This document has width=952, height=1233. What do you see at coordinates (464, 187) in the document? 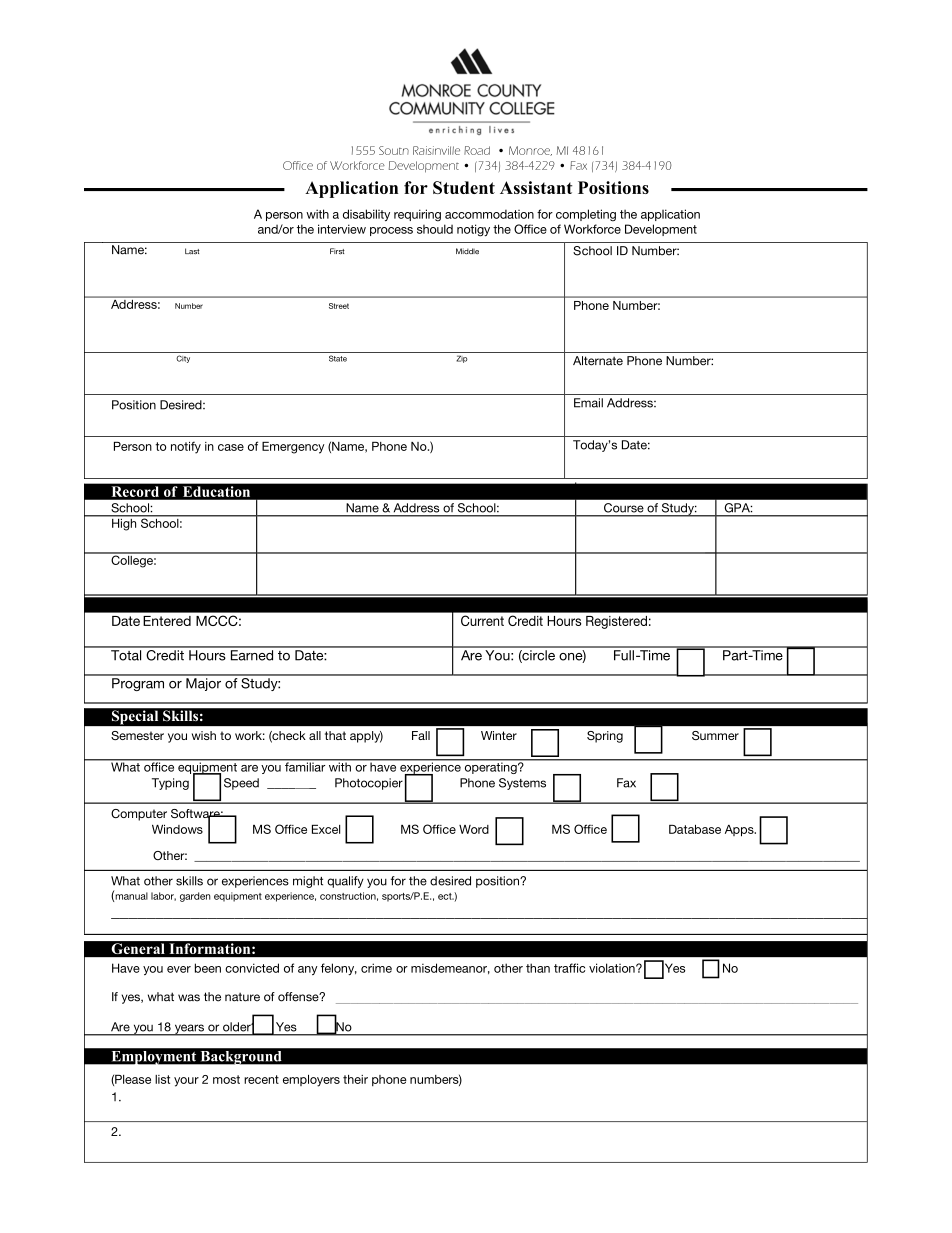
I see `Student` at bounding box center [464, 187].
